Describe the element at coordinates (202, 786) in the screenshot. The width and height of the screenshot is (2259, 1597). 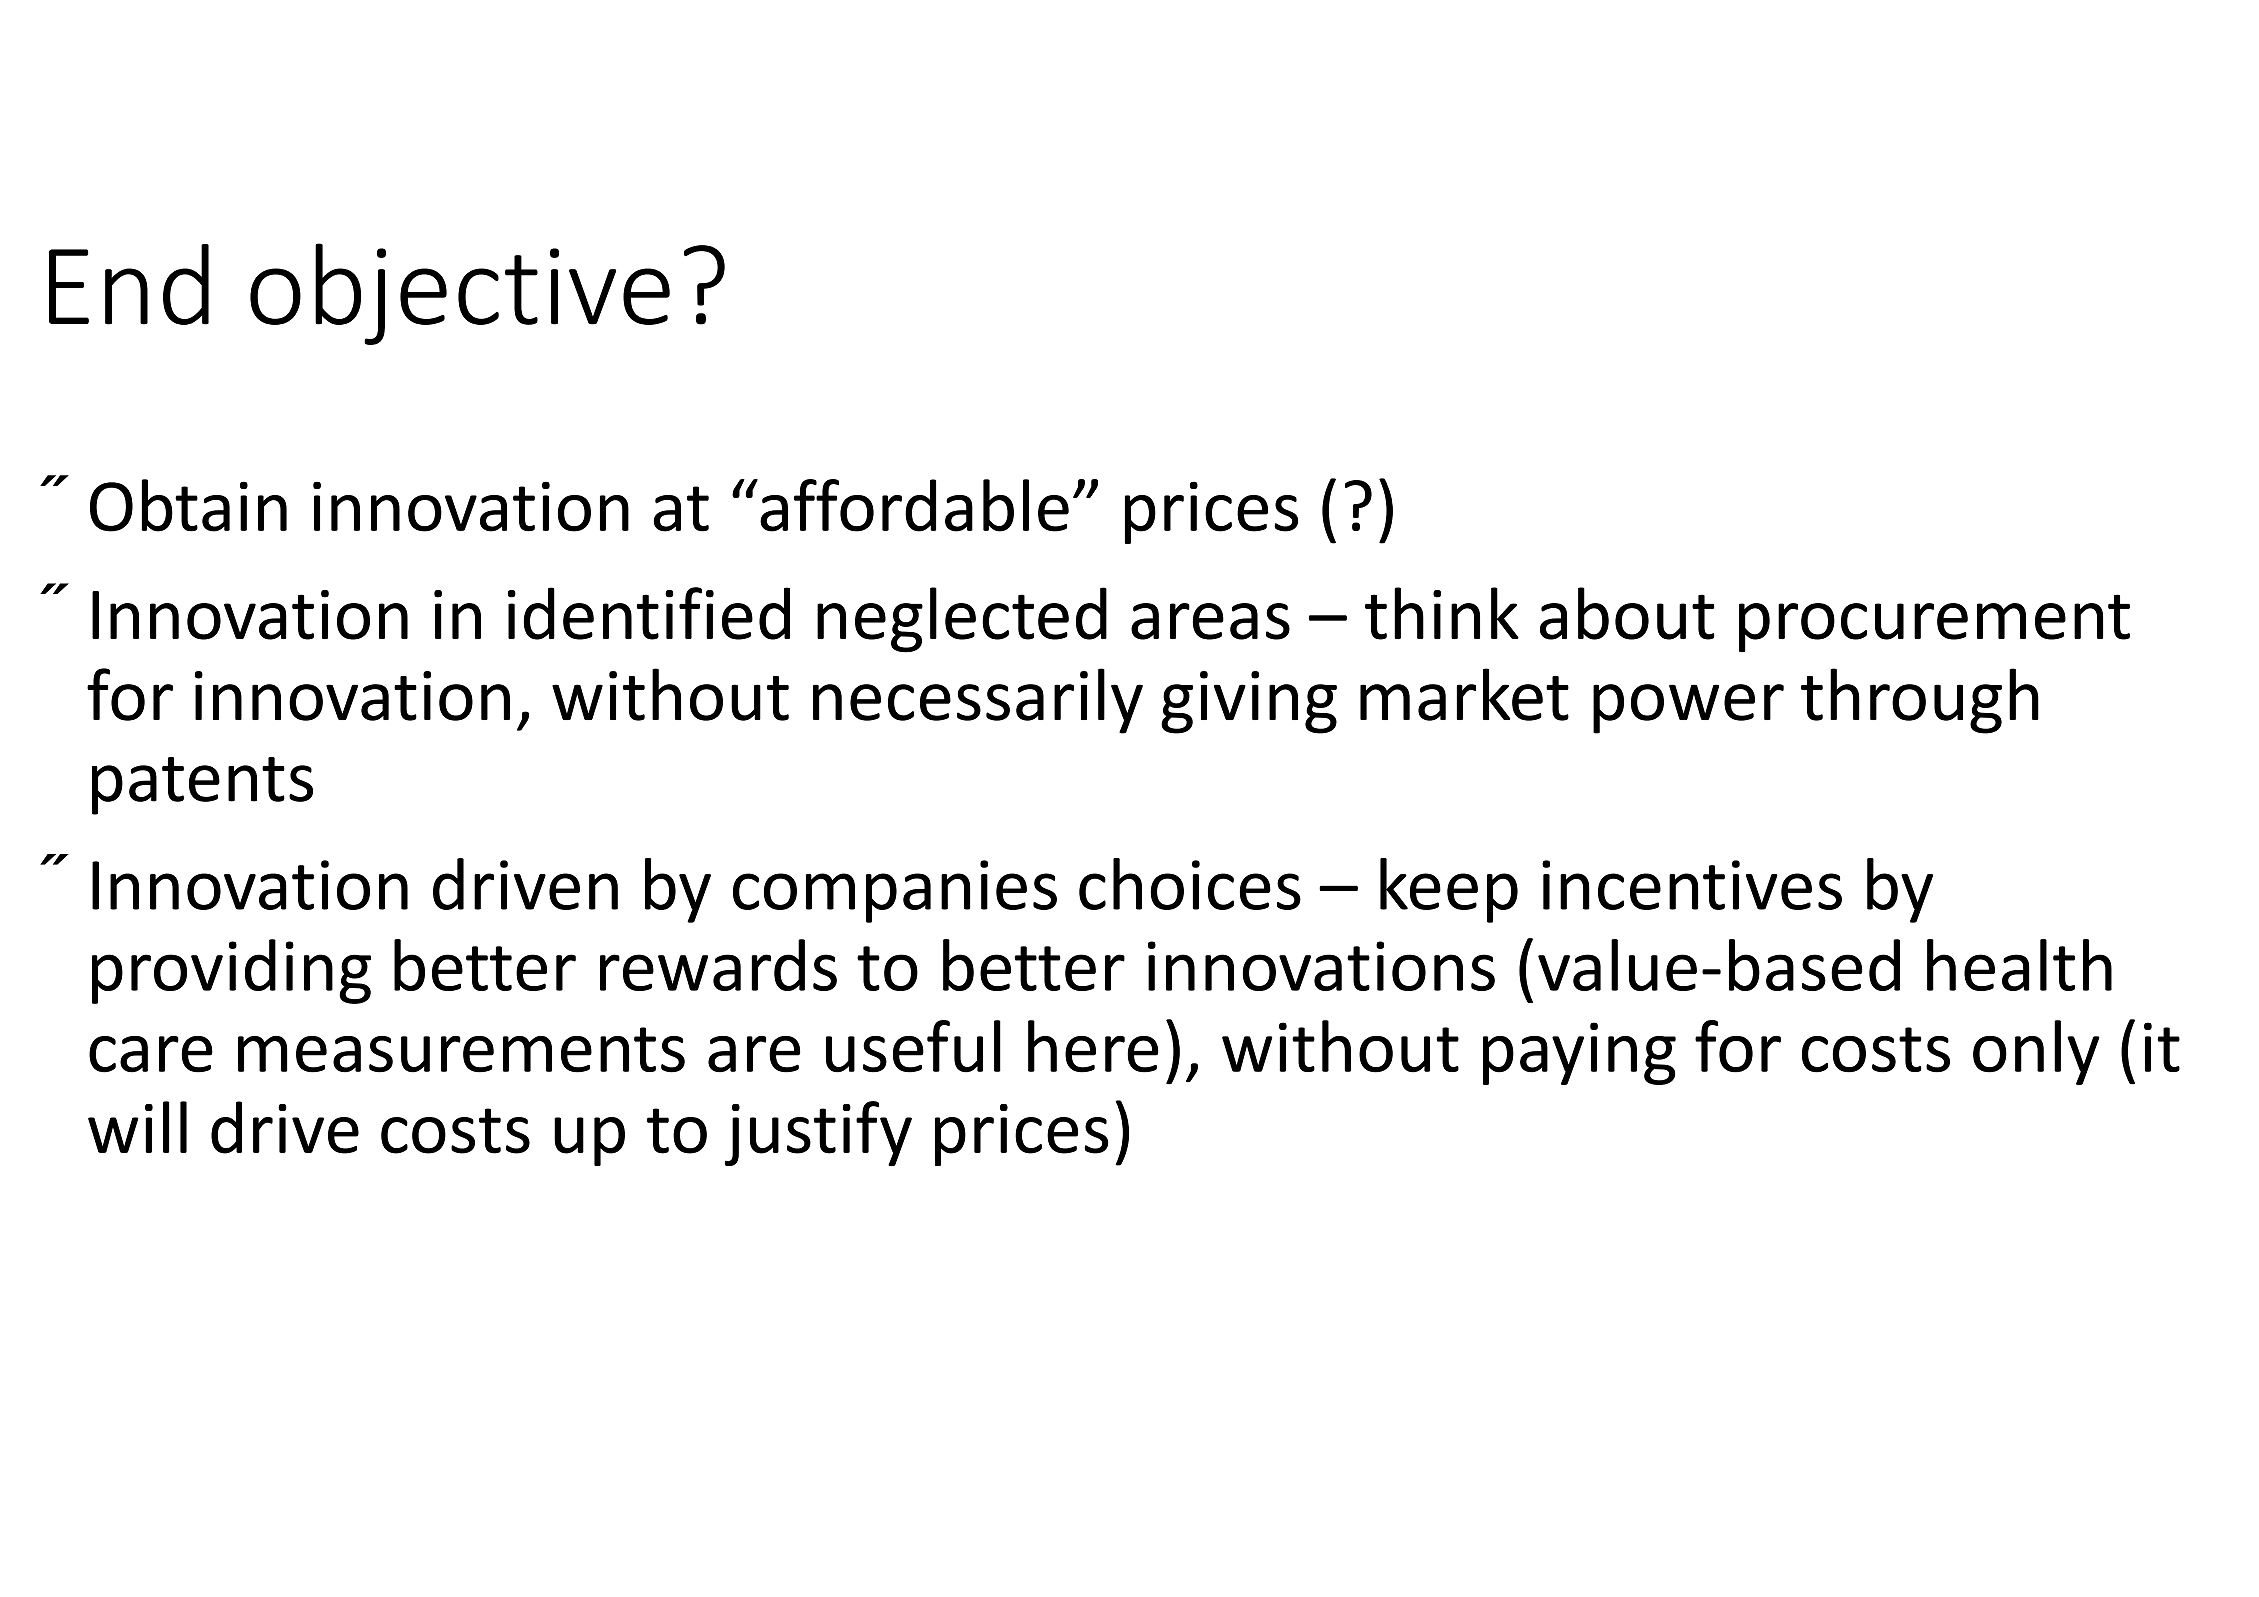
I see `patents` at that location.
